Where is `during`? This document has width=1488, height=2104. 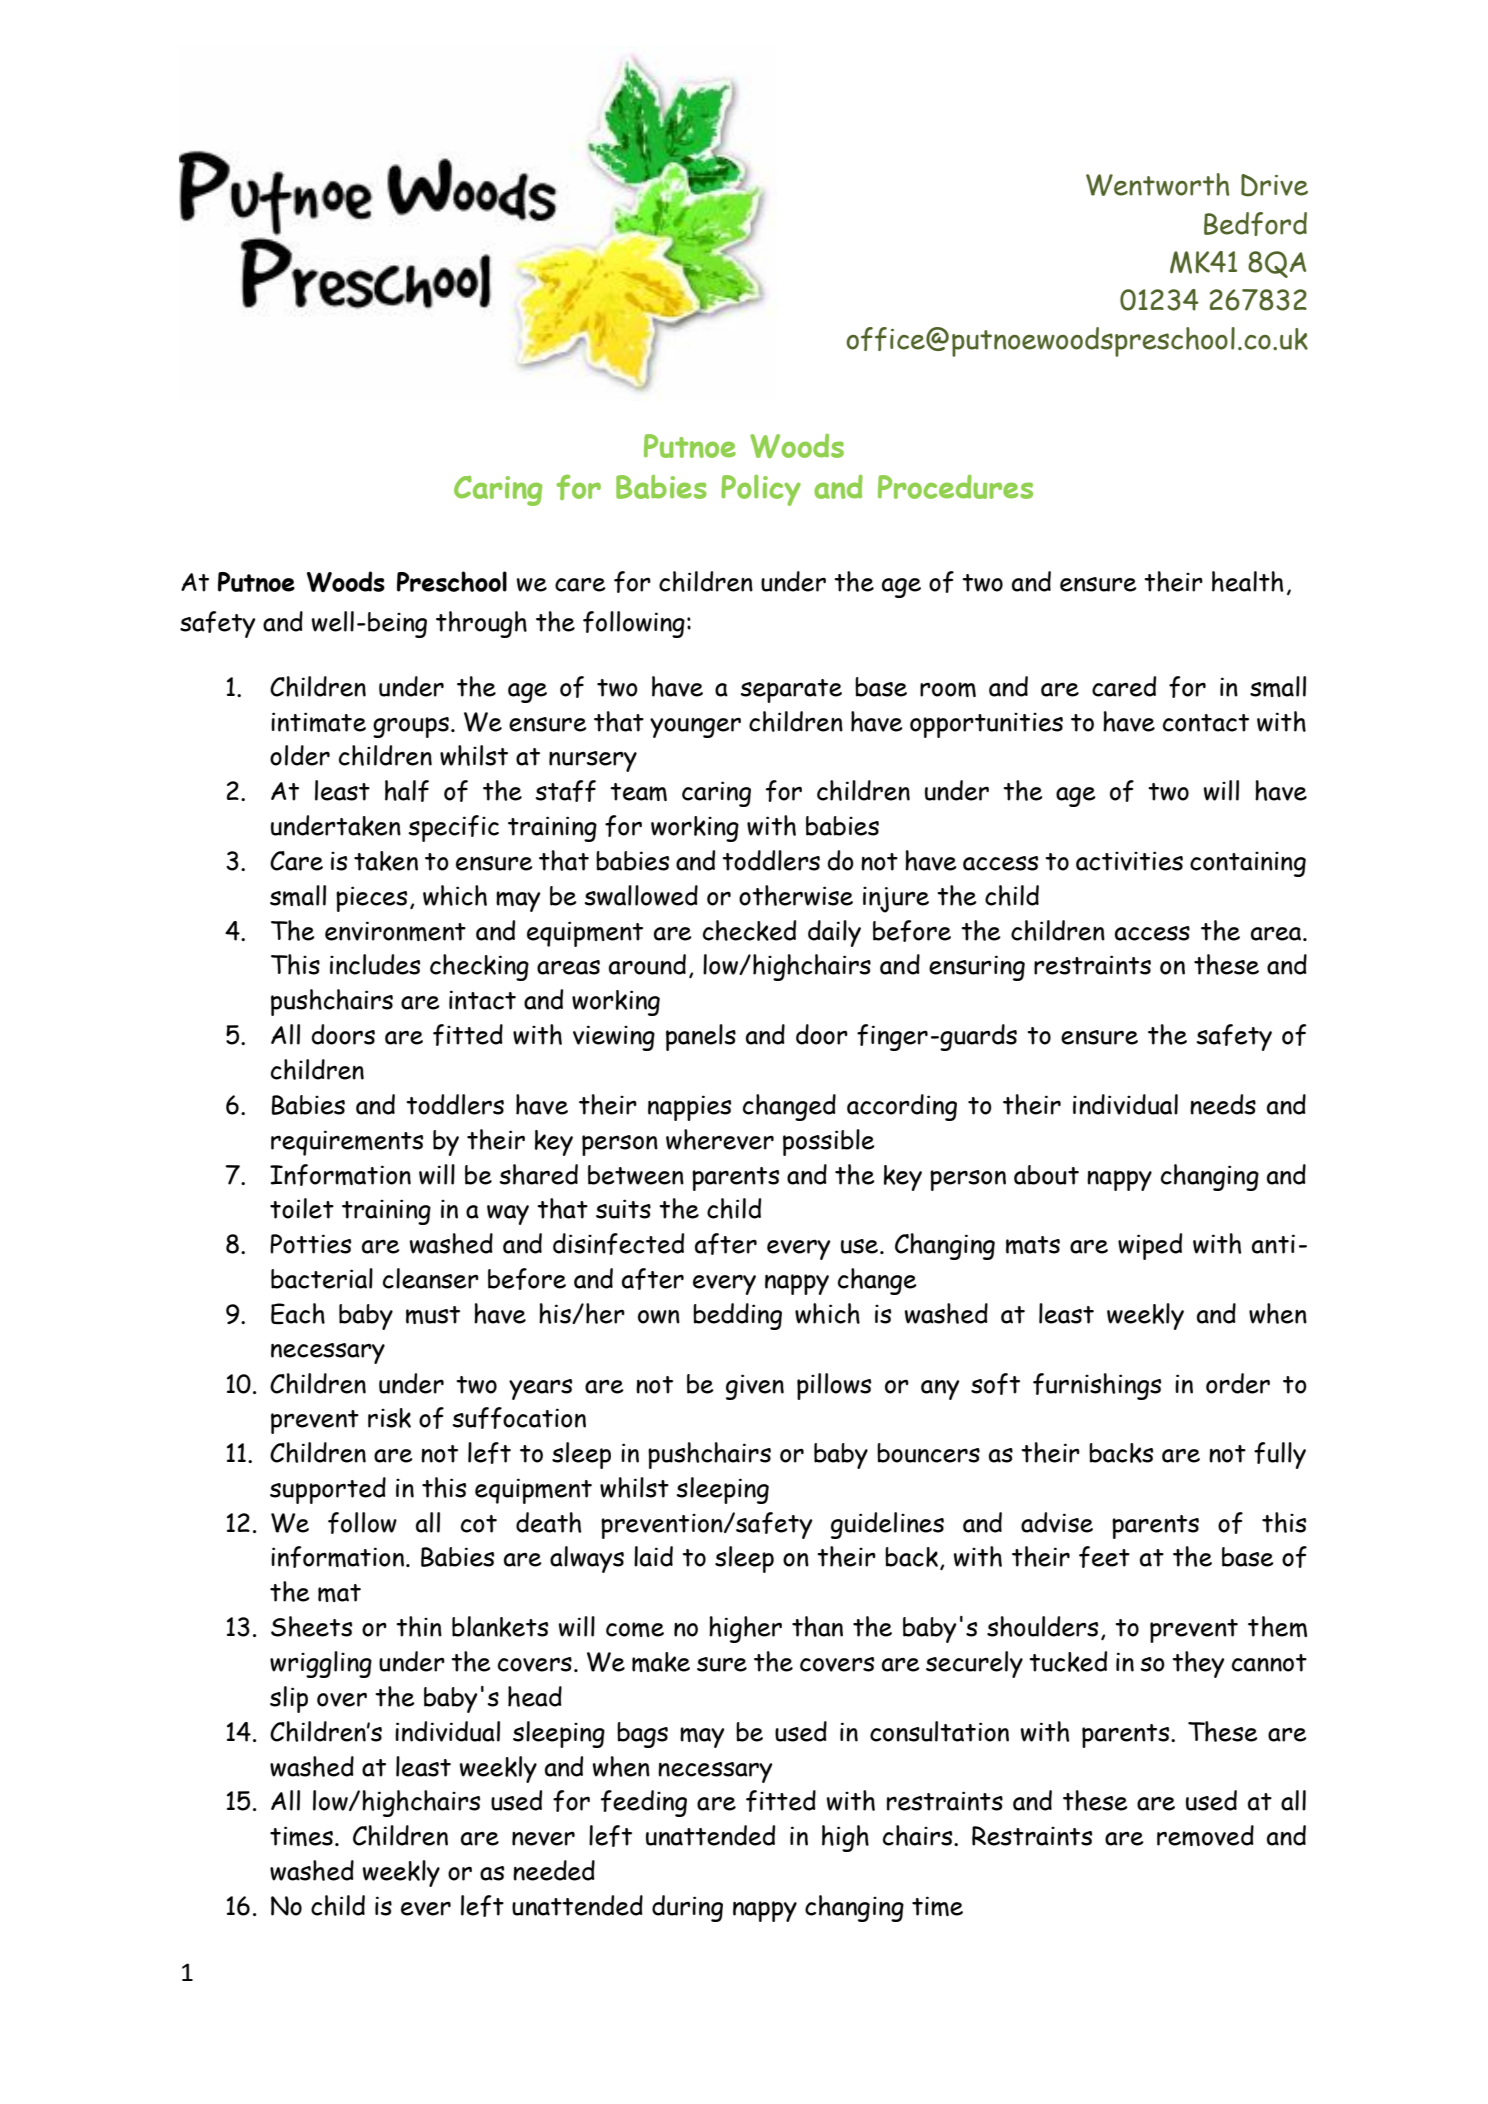
during is located at coordinates (687, 1908).
